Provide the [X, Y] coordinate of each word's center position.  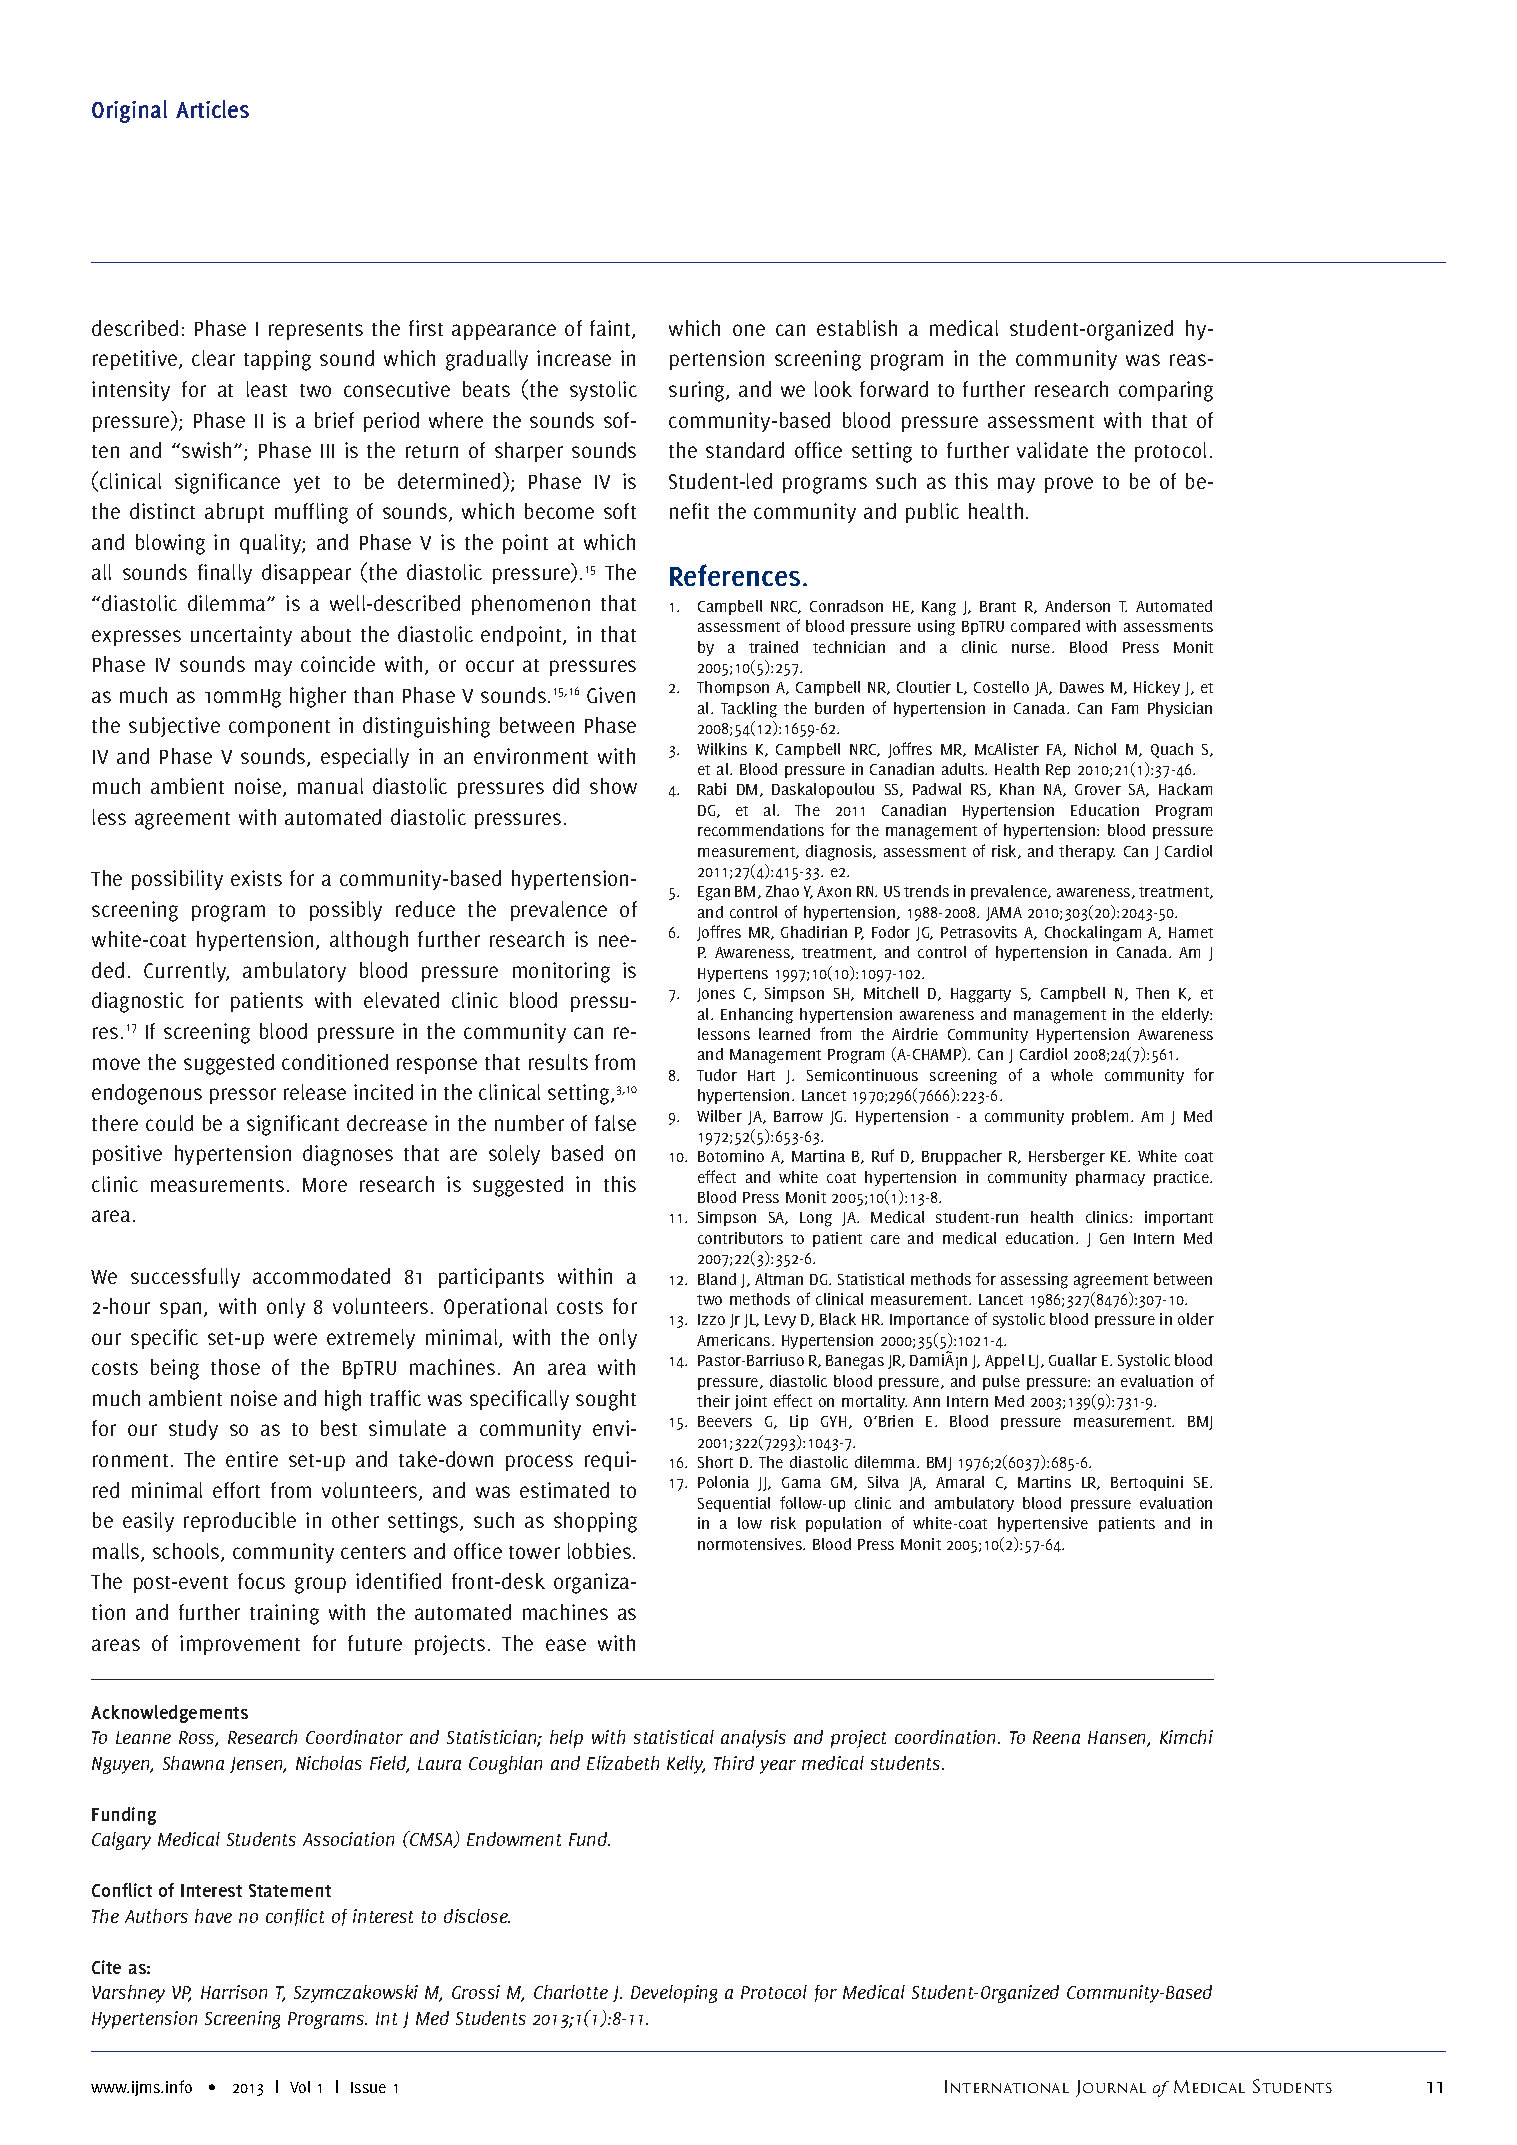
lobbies [599, 1551]
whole [1072, 1075]
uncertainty [241, 636]
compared [1045, 627]
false [615, 1123]
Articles [212, 109]
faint [611, 329]
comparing [1166, 391]
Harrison [234, 1992]
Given [611, 695]
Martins [1044, 1482]
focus [261, 1581]
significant [293, 1125]
